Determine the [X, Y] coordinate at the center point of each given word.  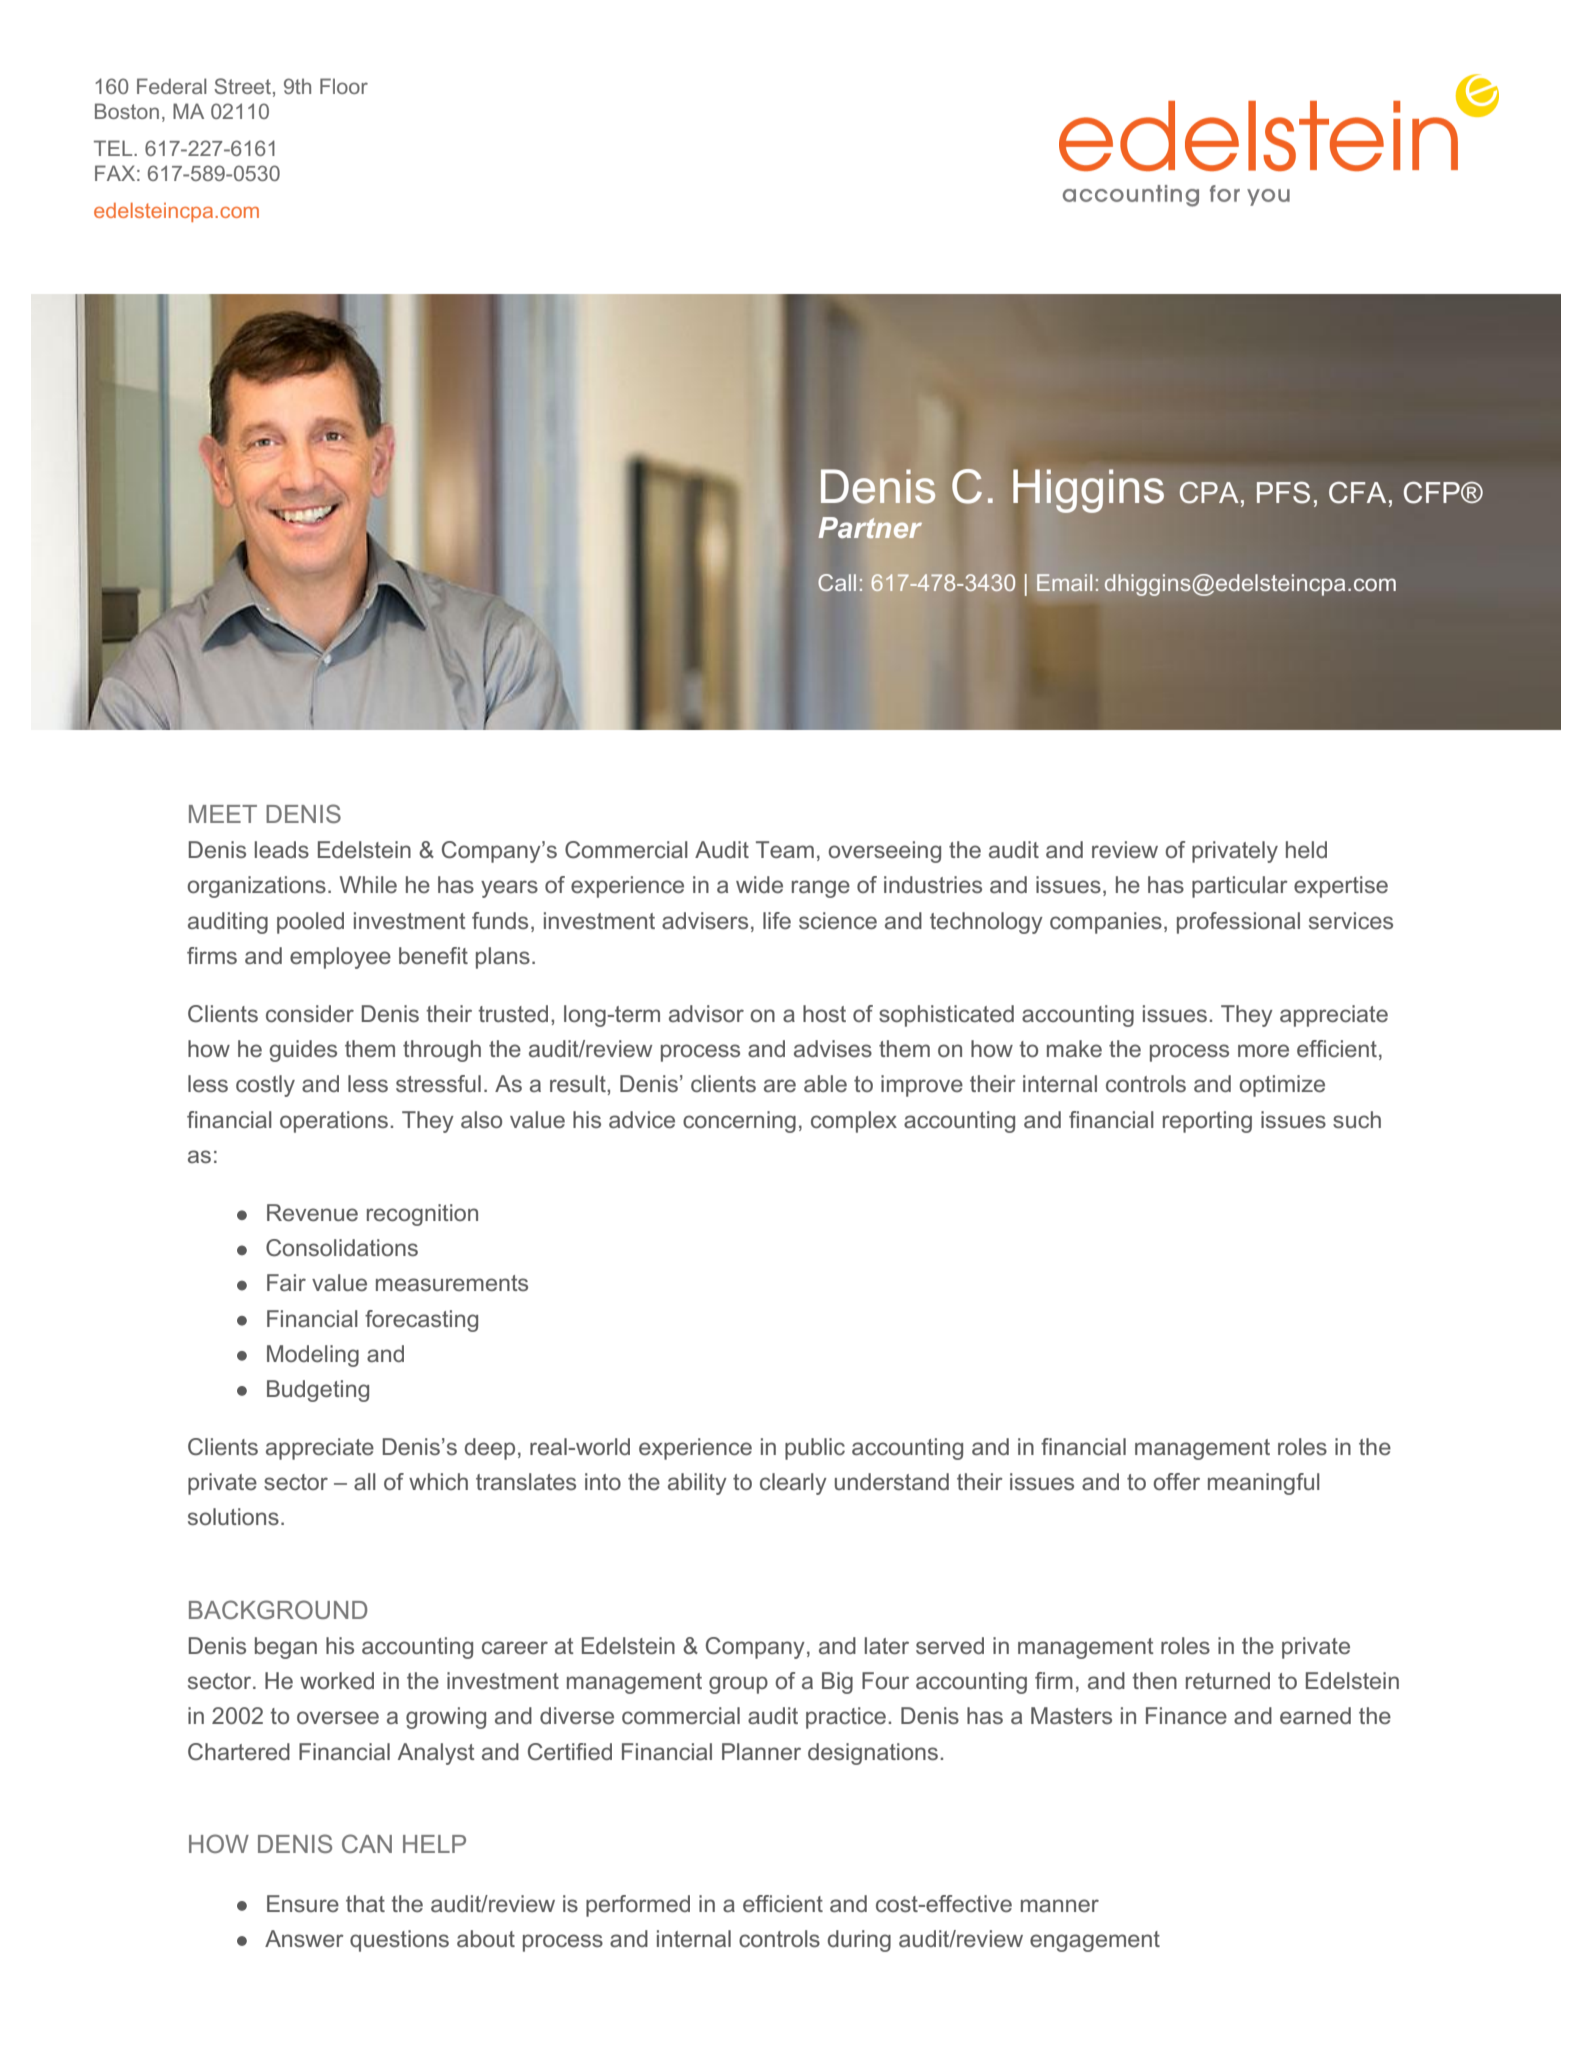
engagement [1095, 1941]
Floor [344, 86]
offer [1177, 1481]
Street [242, 86]
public [815, 1449]
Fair [286, 1282]
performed [638, 1906]
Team [785, 849]
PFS [1283, 493]
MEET [223, 814]
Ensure [303, 1903]
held [1306, 849]
